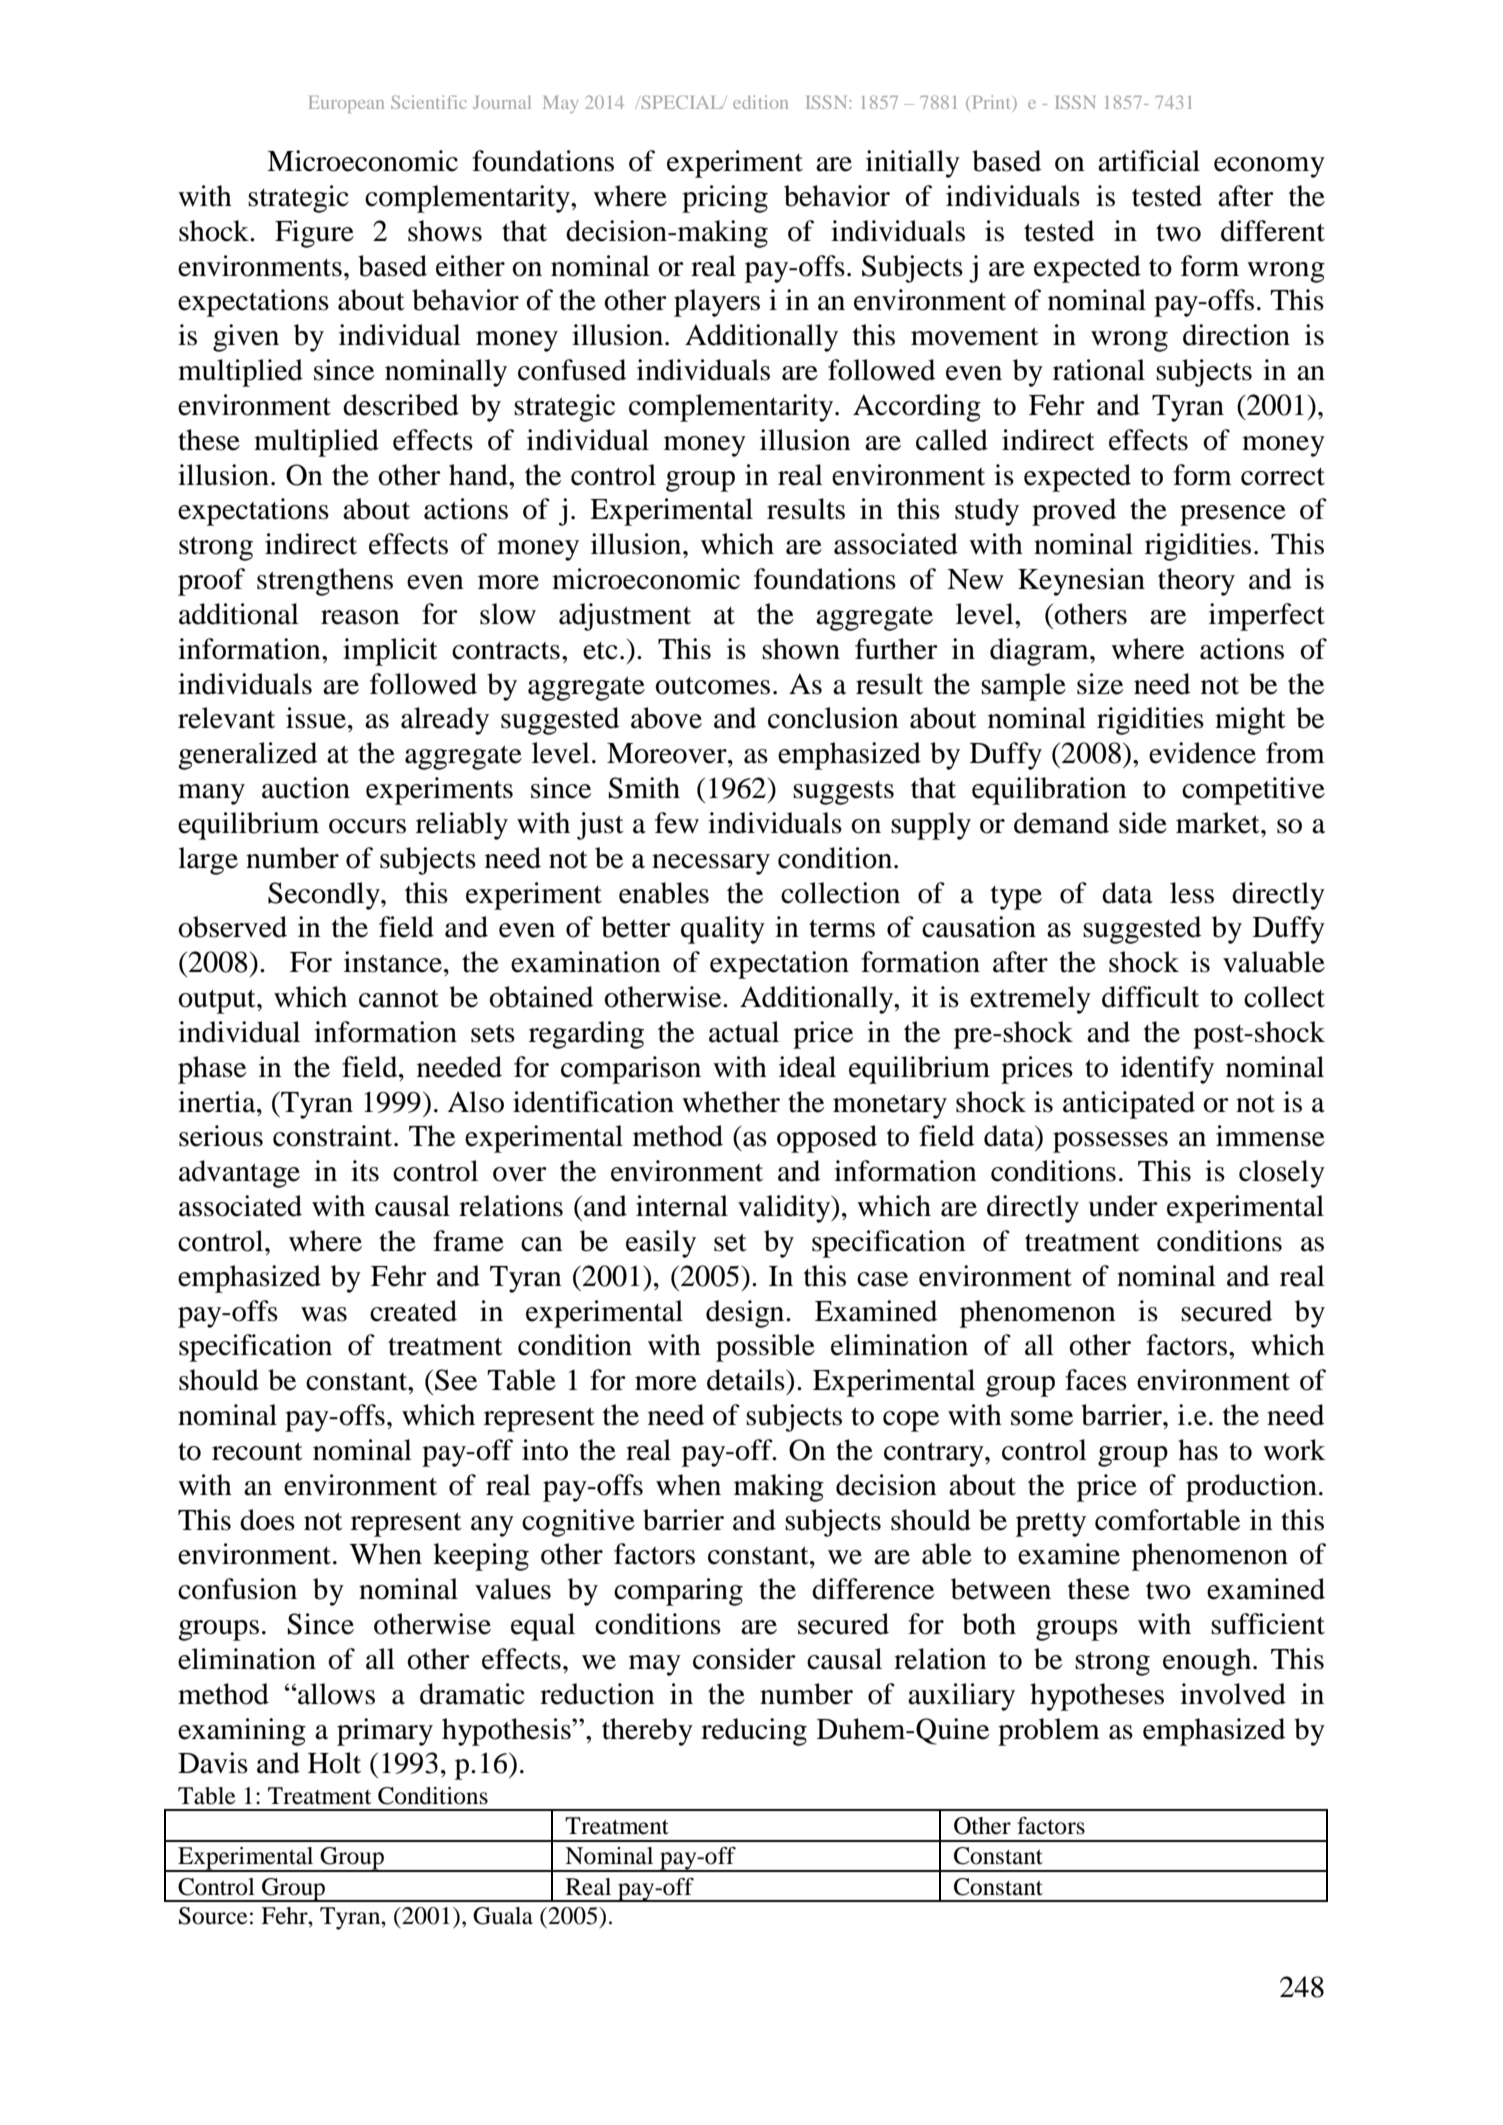 The width and height of the screenshot is (1503, 2125). Describe the element at coordinates (1149, 161) in the screenshot. I see `artificial` at that location.
